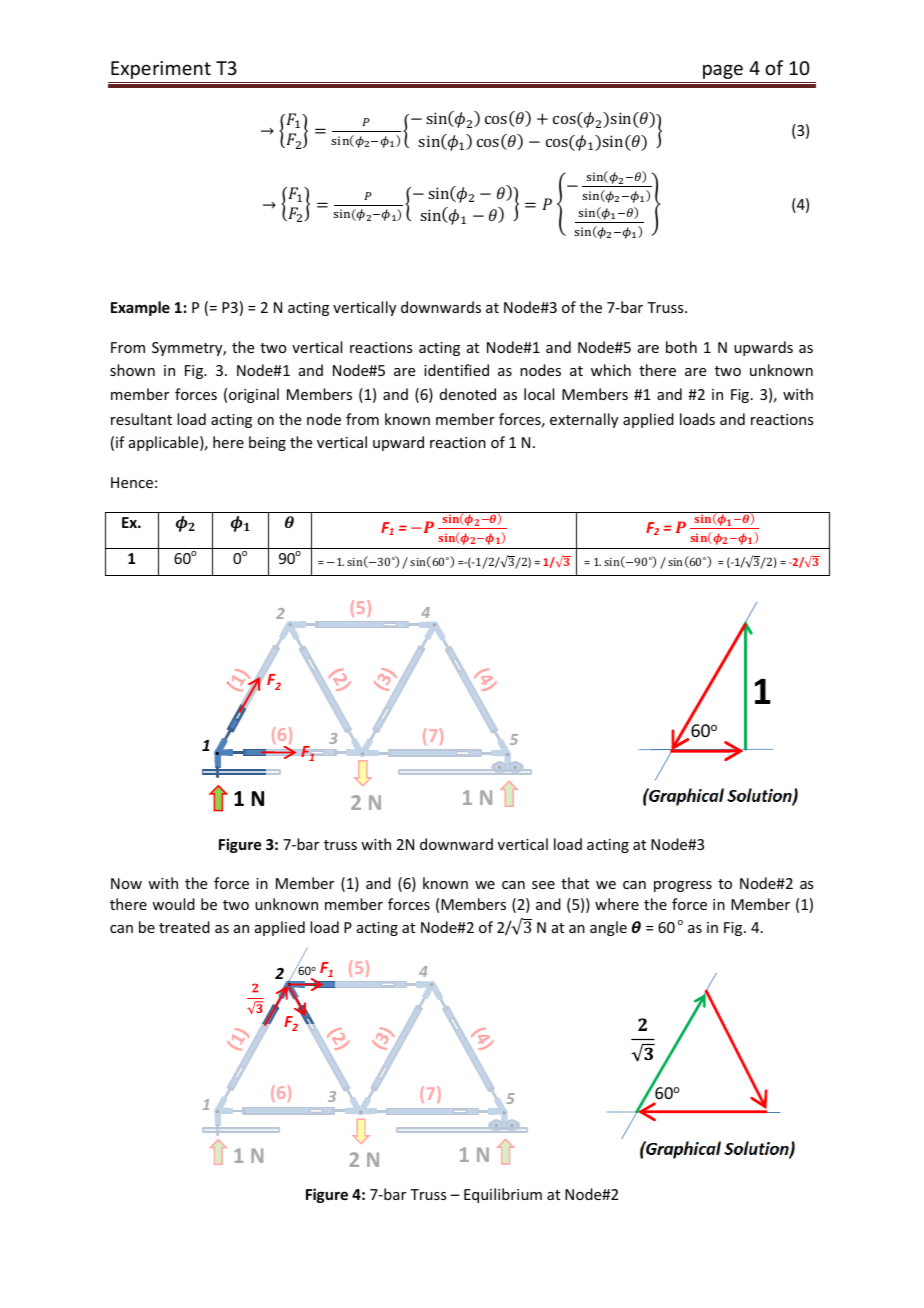  I want to click on identified, so click(456, 370).
